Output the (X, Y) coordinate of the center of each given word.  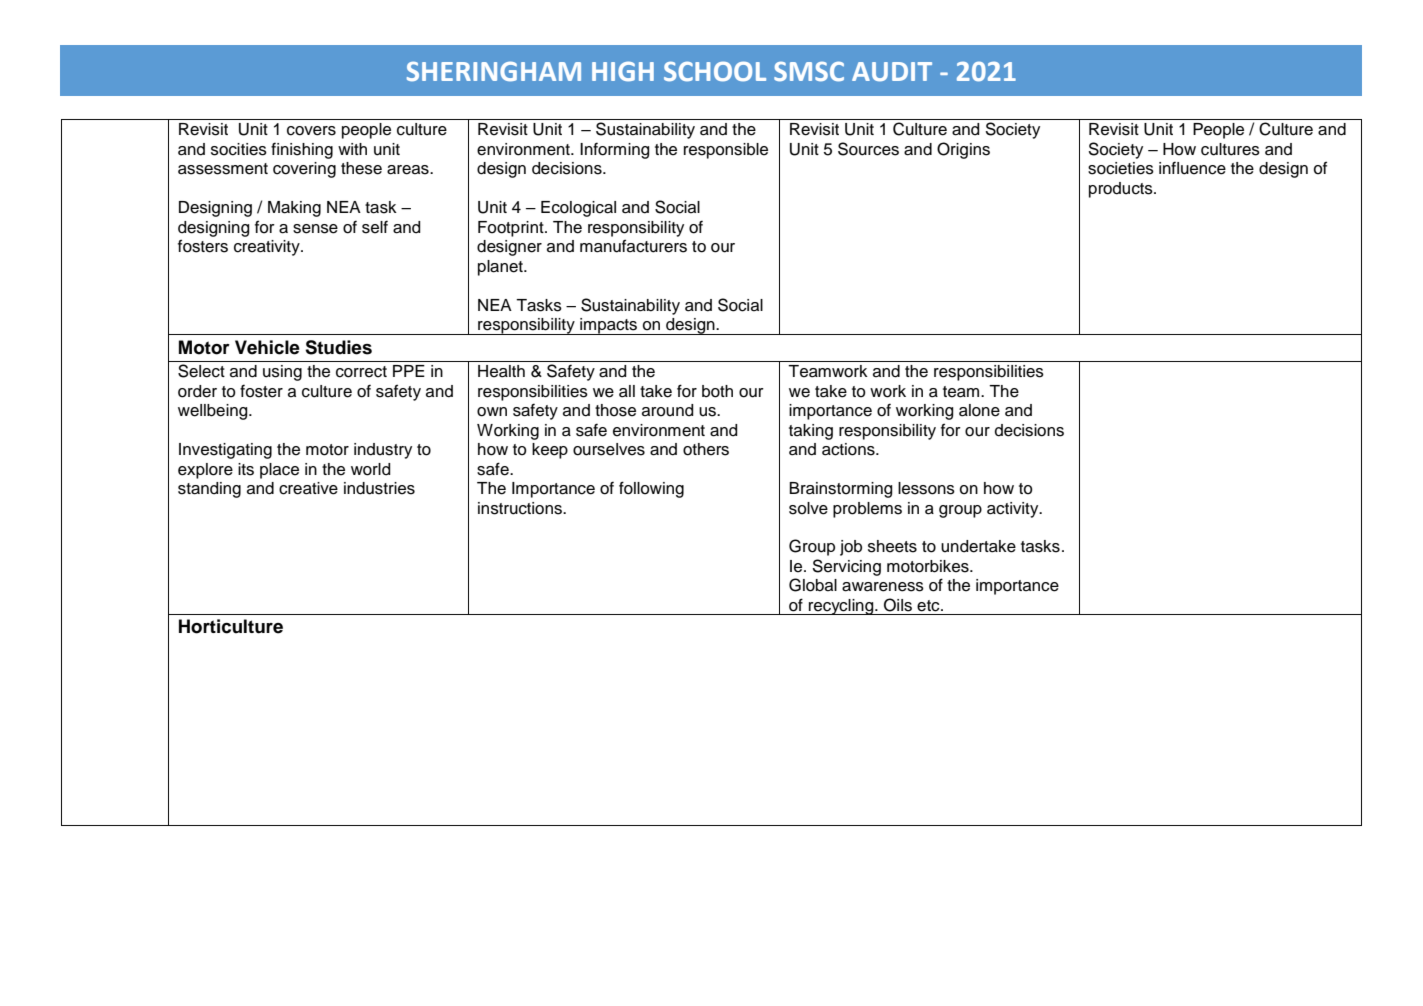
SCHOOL (715, 71)
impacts (609, 326)
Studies (338, 347)
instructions (521, 508)
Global (813, 585)
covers (311, 131)
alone (979, 410)
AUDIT (892, 72)
